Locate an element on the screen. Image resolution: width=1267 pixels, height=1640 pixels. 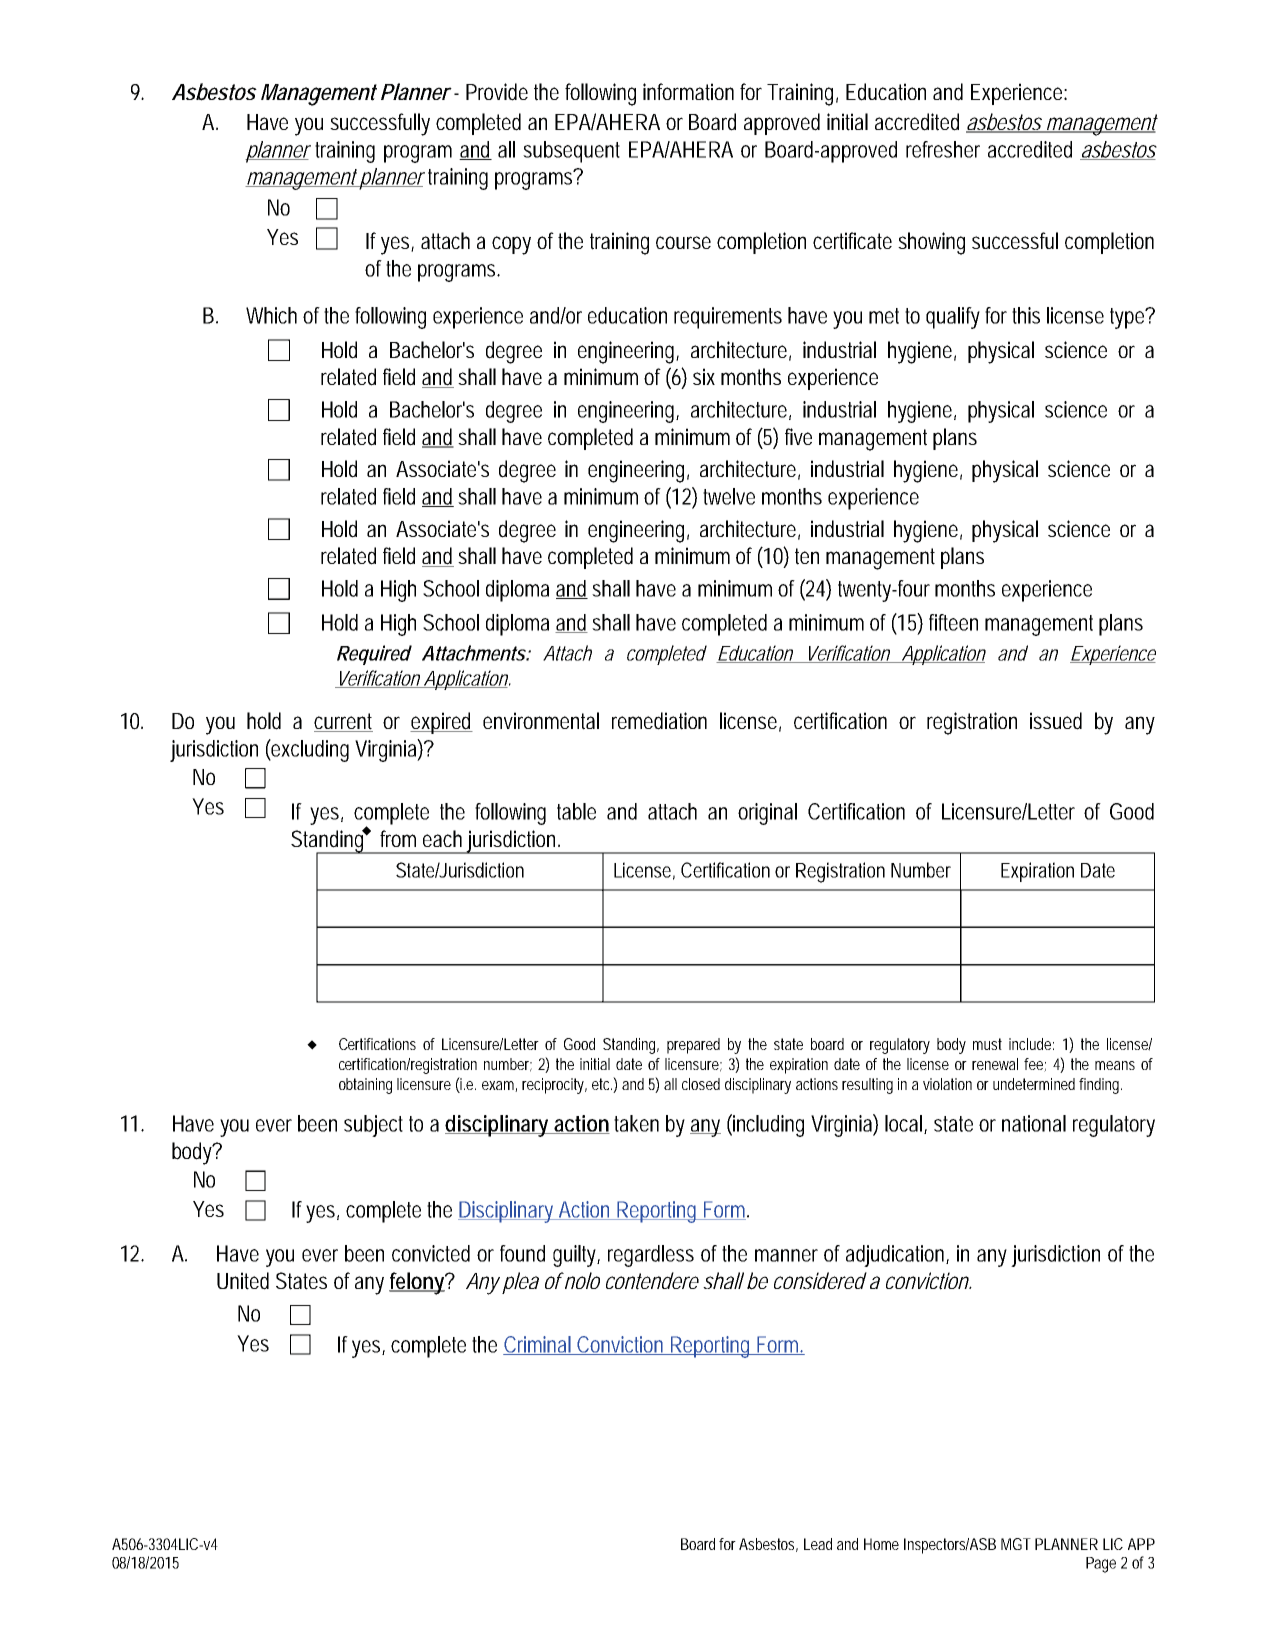
obtaining is located at coordinates (365, 1086).
